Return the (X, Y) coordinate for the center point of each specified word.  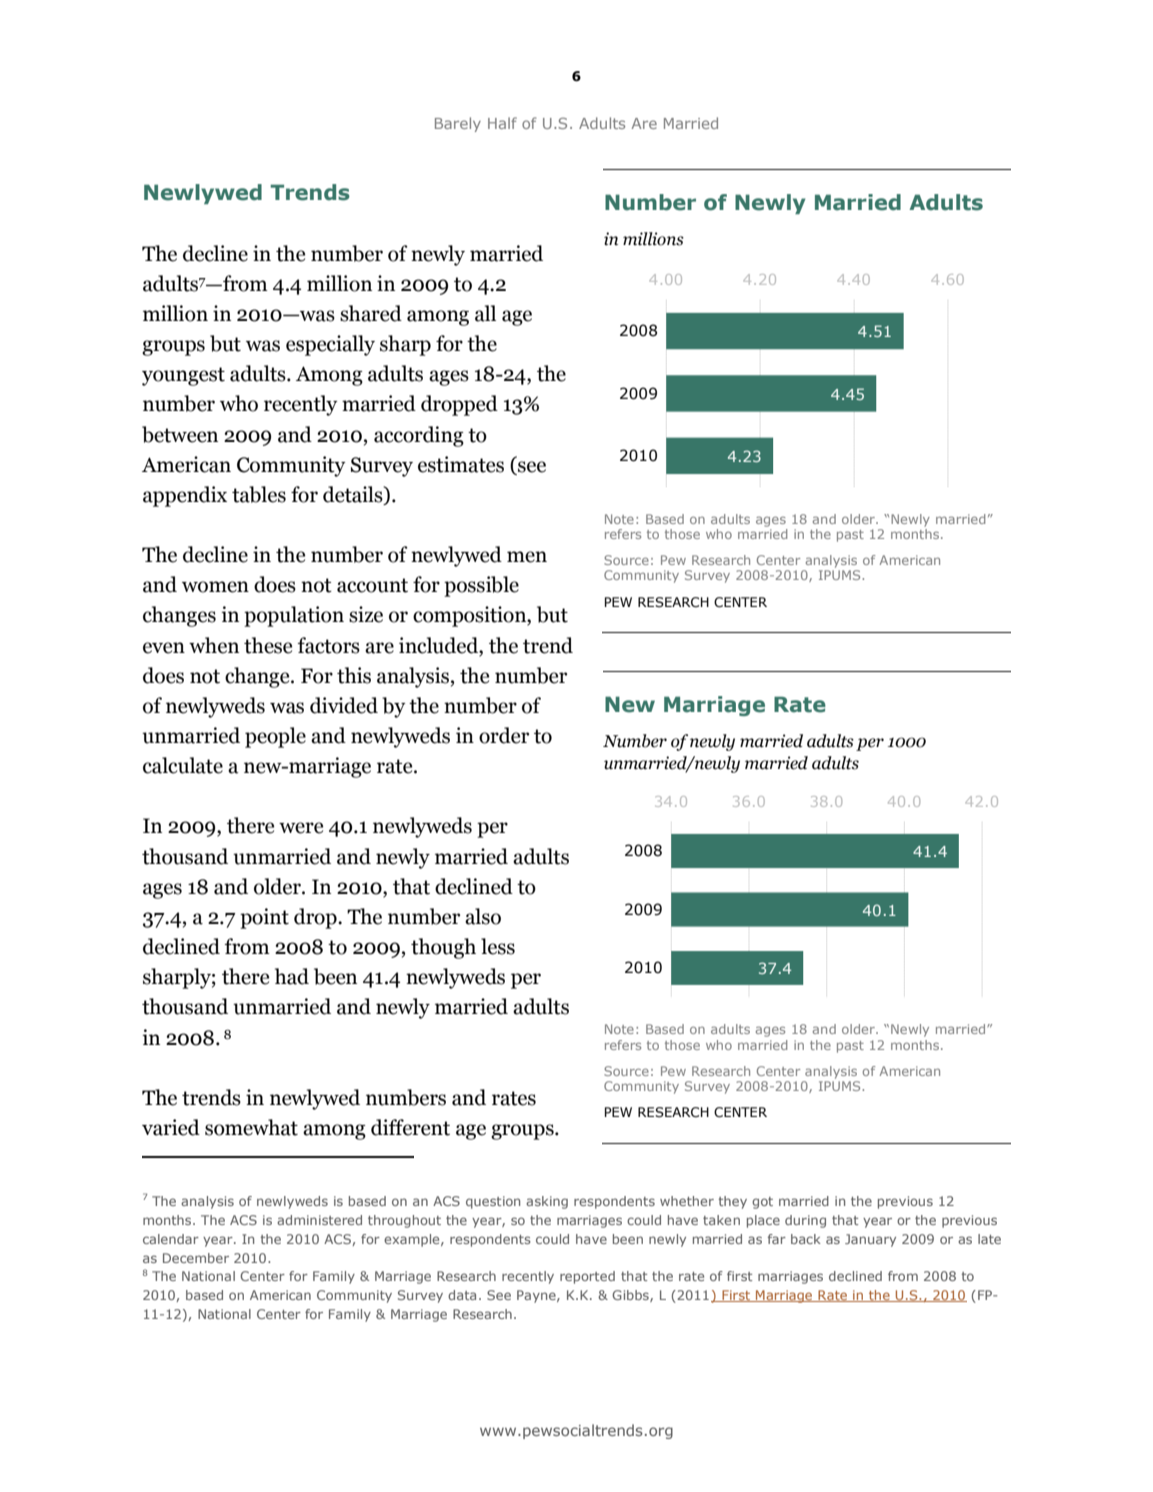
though (443, 948)
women (215, 587)
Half (502, 123)
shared (371, 313)
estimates (461, 464)
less (498, 946)
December (196, 1258)
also (483, 916)
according (419, 436)
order (504, 735)
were (301, 828)
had (292, 976)
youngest (183, 376)
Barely (458, 124)
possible (481, 586)
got (762, 1203)
